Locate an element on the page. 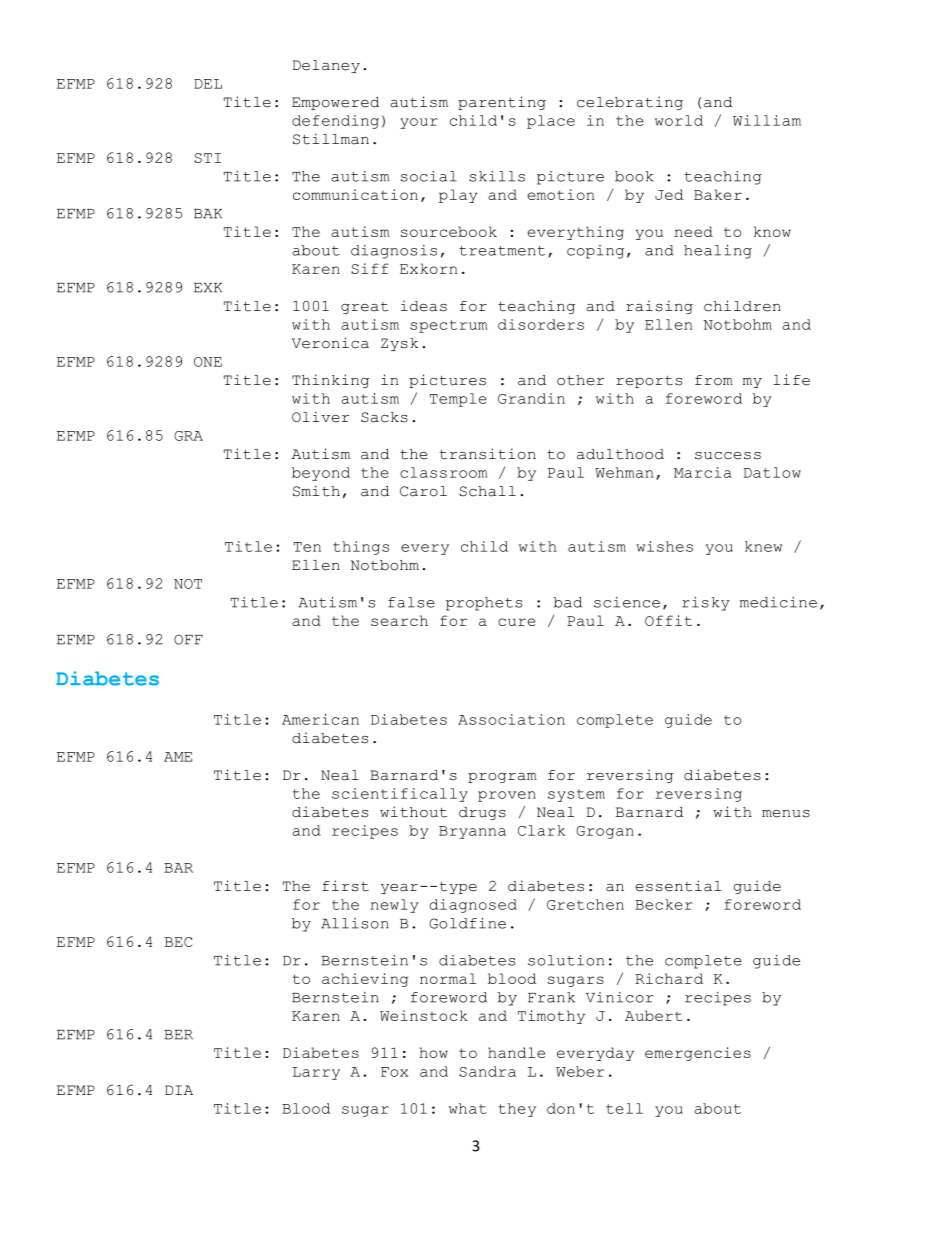 The image size is (952, 1233). risky is located at coordinates (706, 604).
